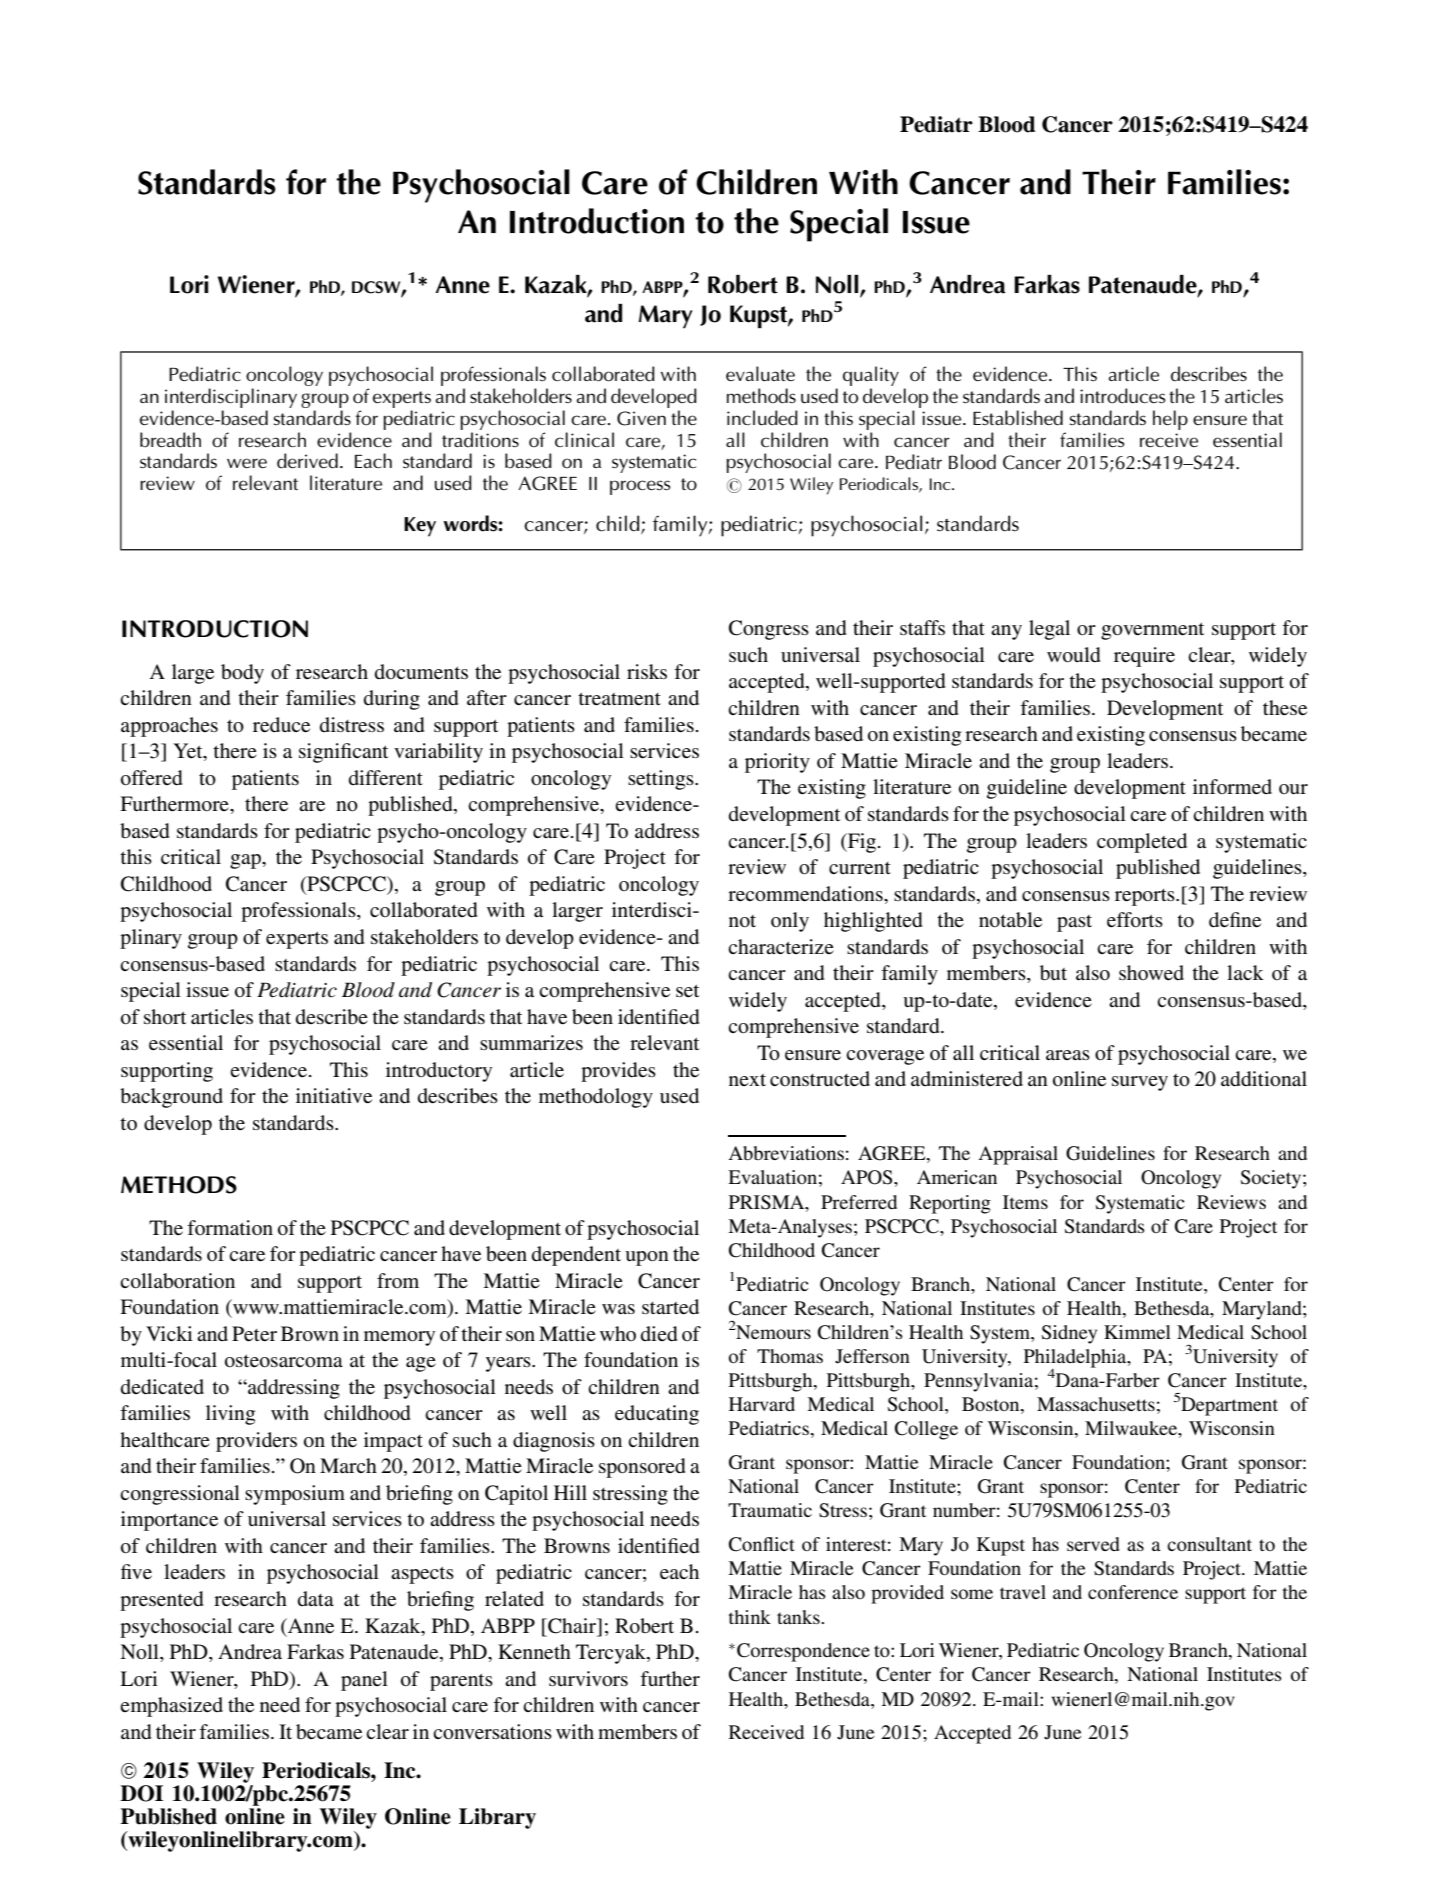 The width and height of the document is (1433, 1889). What do you see at coordinates (1170, 420) in the document?
I see `help` at bounding box center [1170, 420].
